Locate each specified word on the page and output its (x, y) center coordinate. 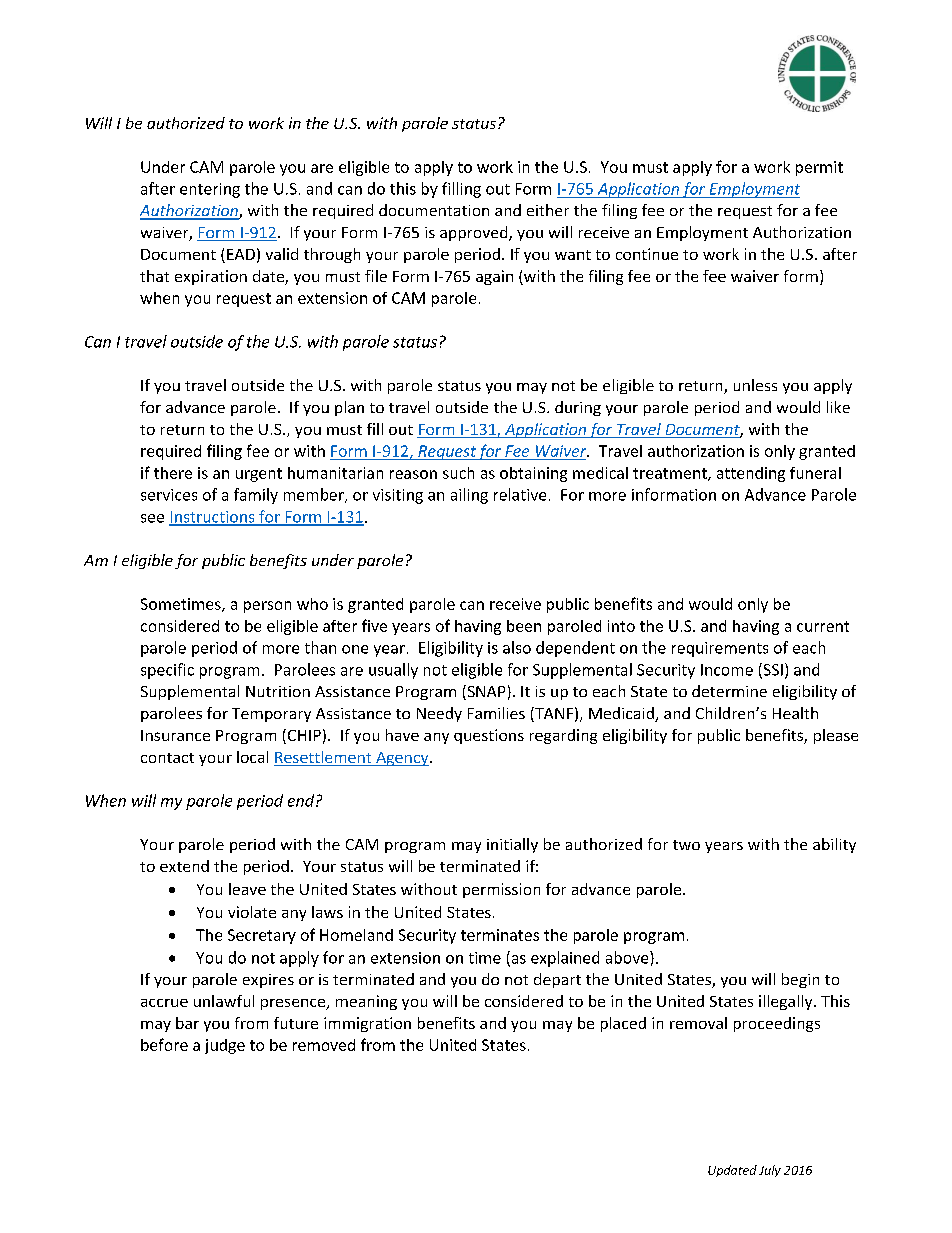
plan (349, 408)
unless (755, 385)
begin (800, 980)
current (823, 626)
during (578, 408)
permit (819, 168)
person (267, 607)
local (252, 757)
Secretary (262, 936)
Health (795, 713)
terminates (500, 935)
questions (489, 736)
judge (225, 1046)
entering (210, 190)
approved (475, 233)
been (524, 626)
